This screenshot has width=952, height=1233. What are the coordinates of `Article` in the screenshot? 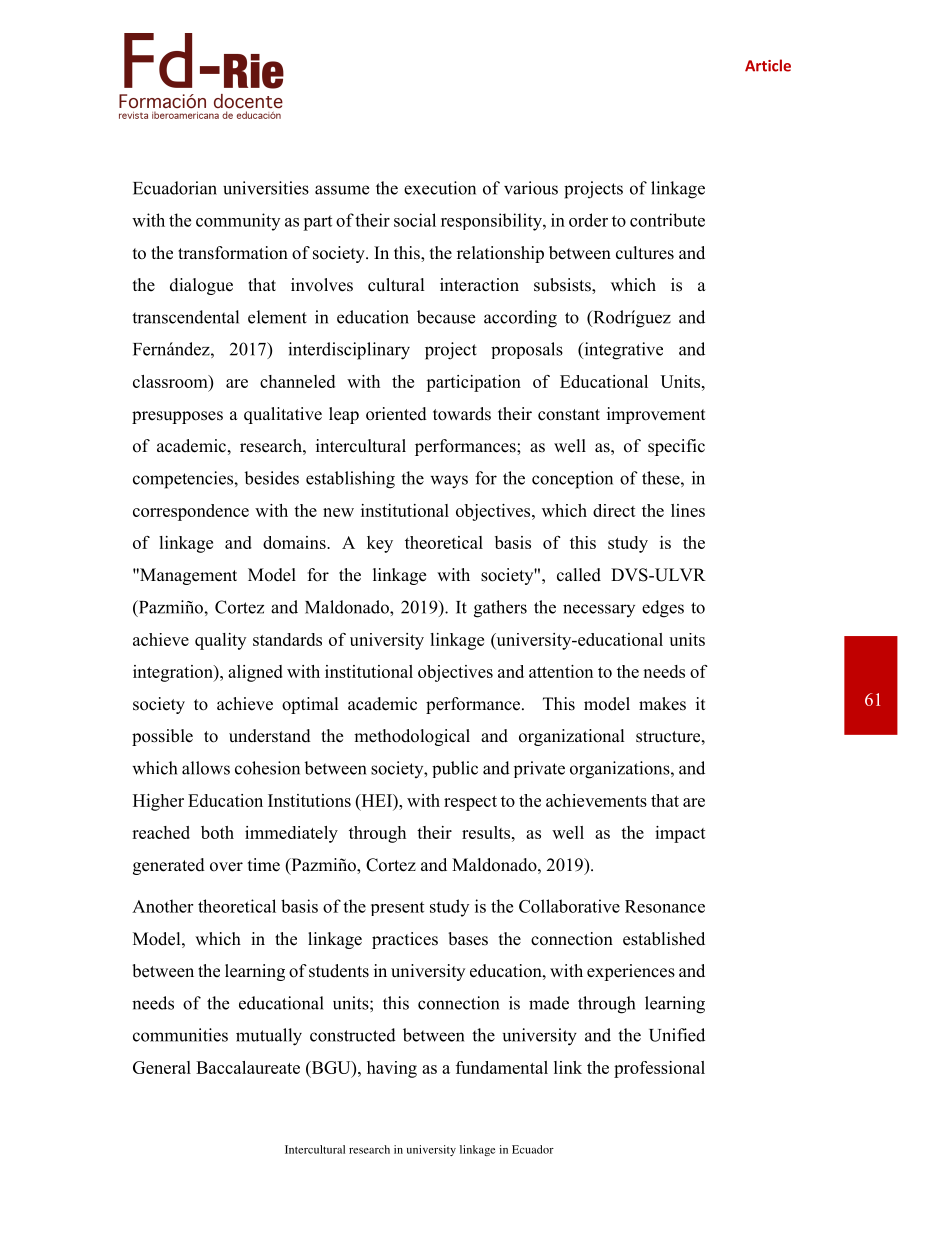 It's located at (768, 65).
